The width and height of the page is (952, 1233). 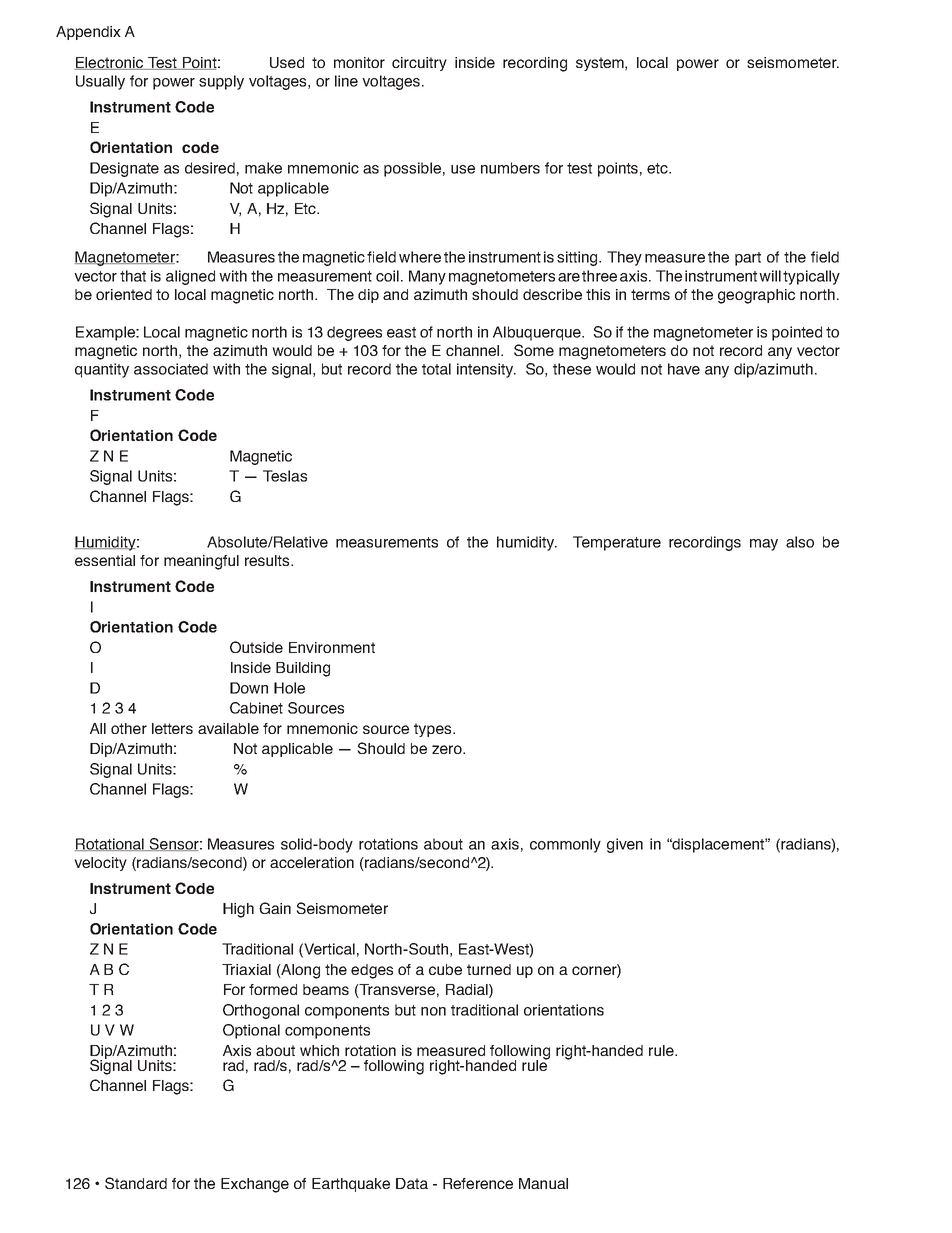 What do you see at coordinates (332, 647) in the page?
I see `Environment` at bounding box center [332, 647].
